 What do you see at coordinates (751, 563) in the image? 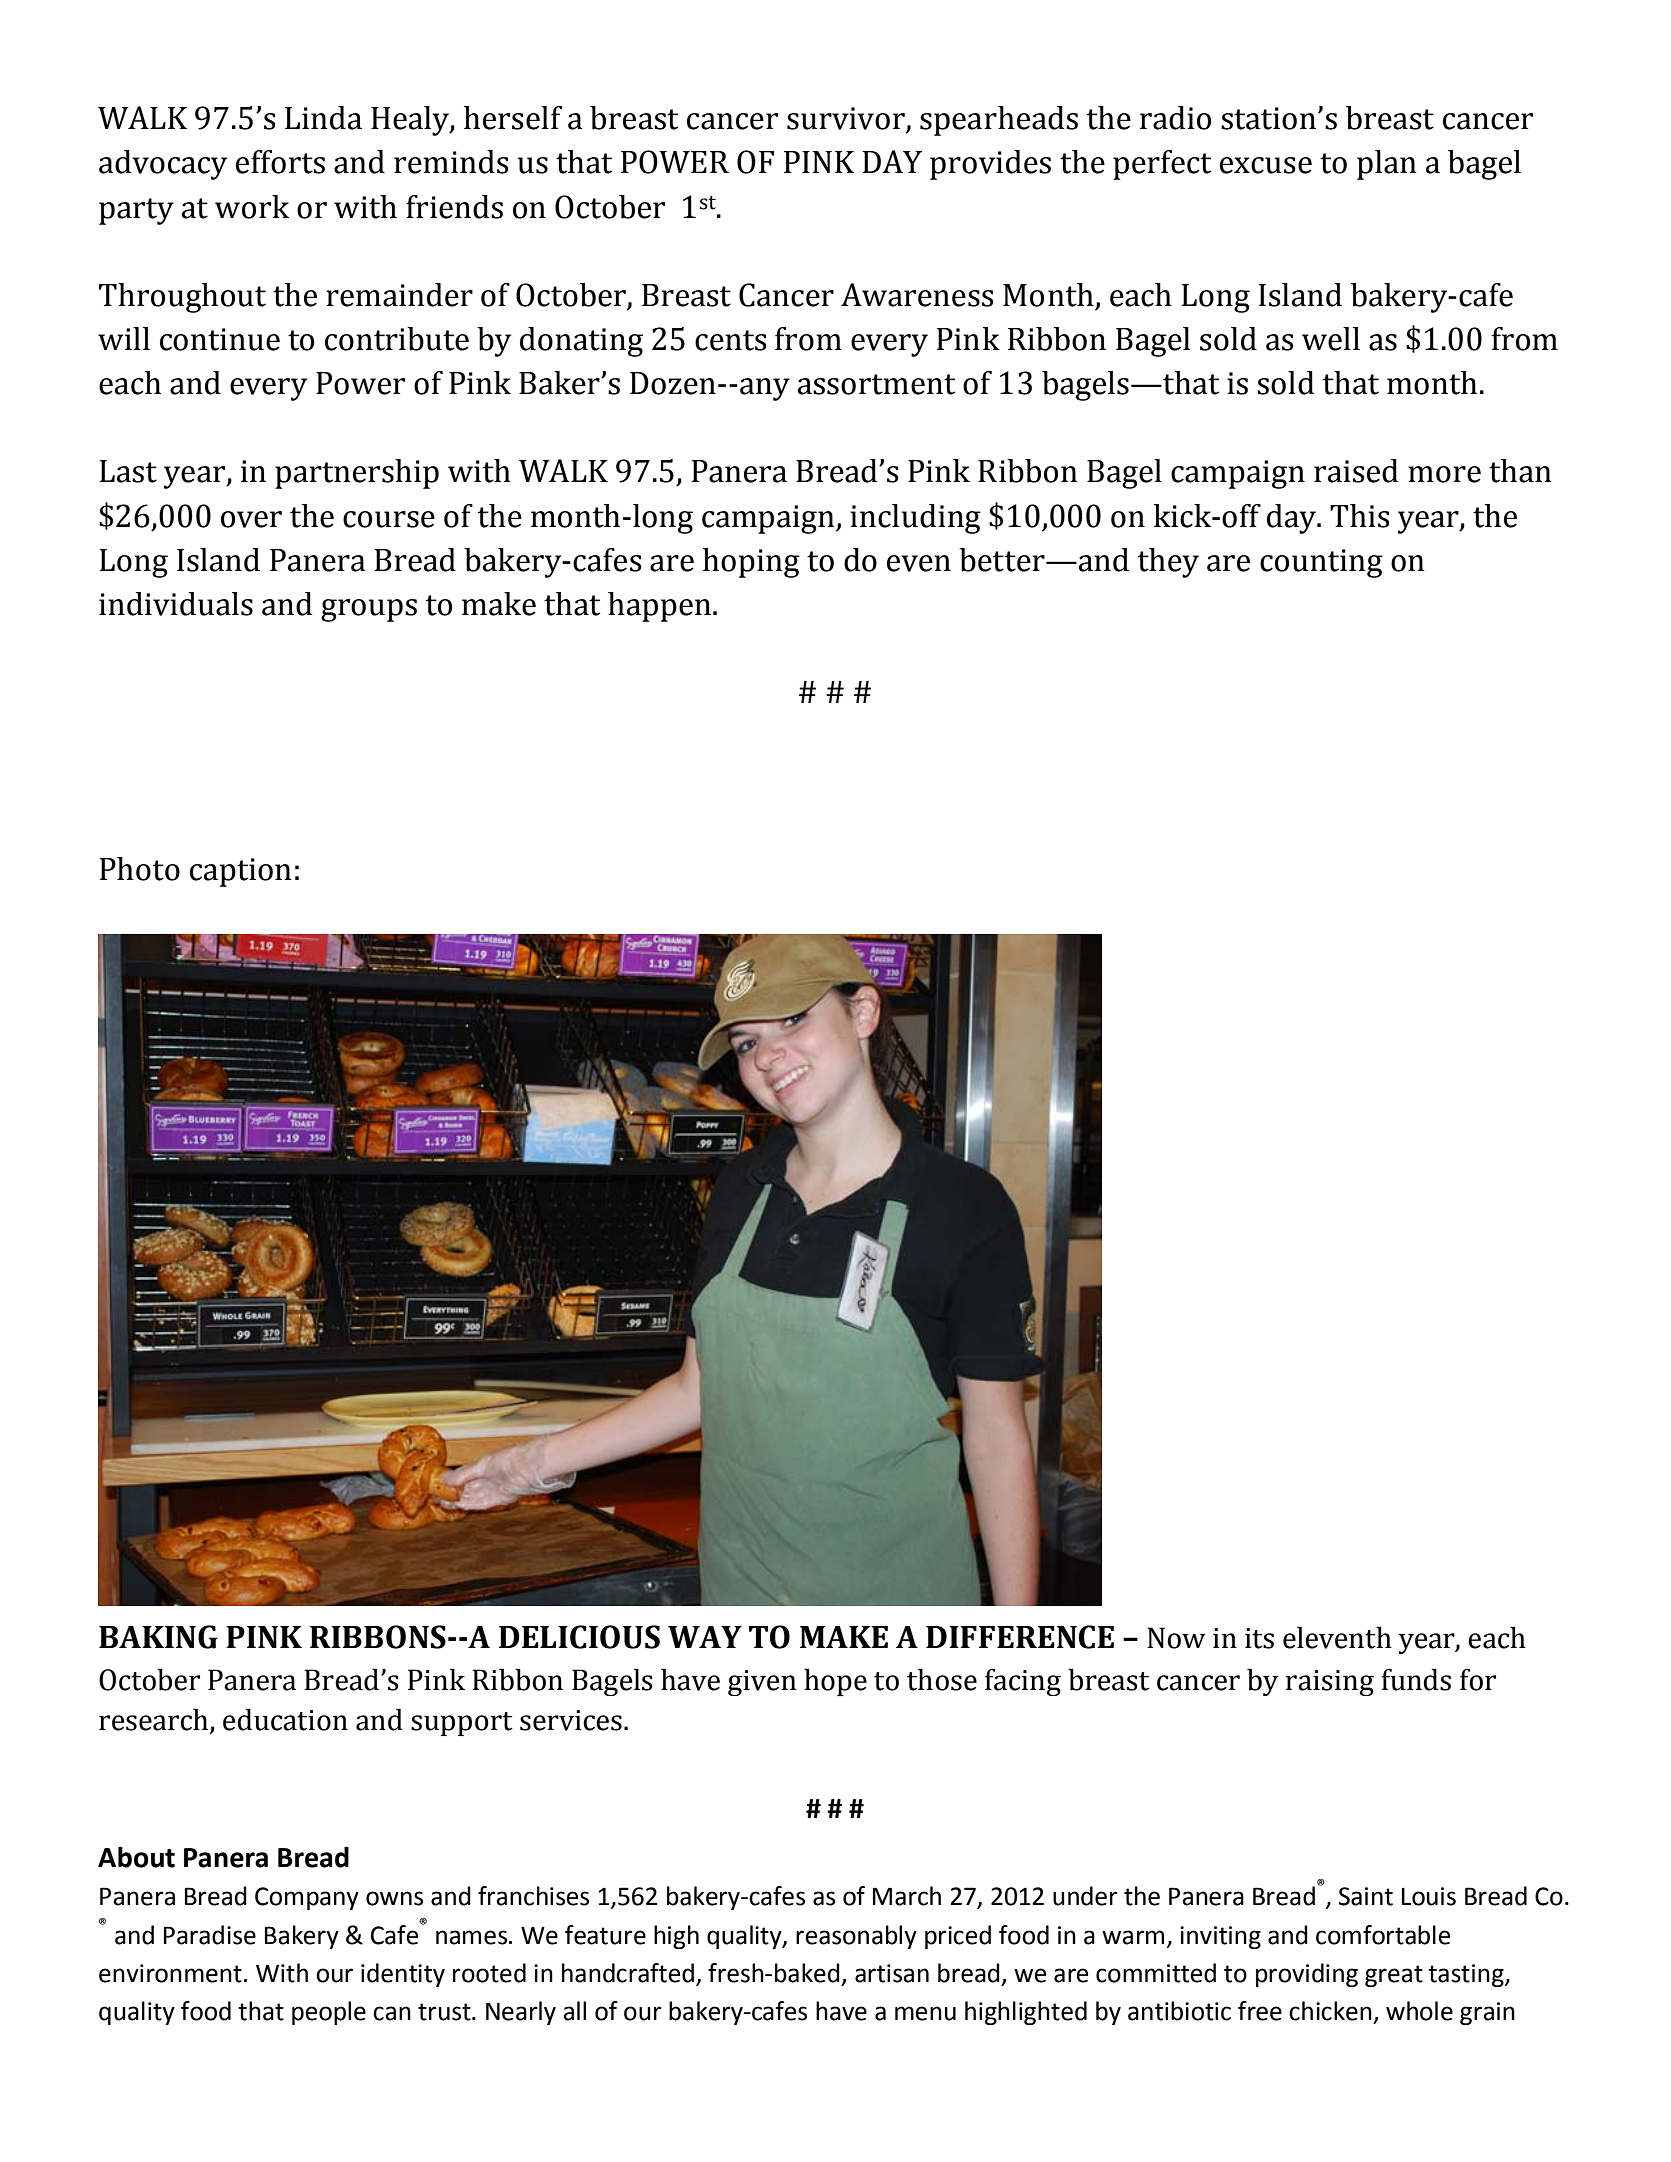
I see `hoping` at bounding box center [751, 563].
